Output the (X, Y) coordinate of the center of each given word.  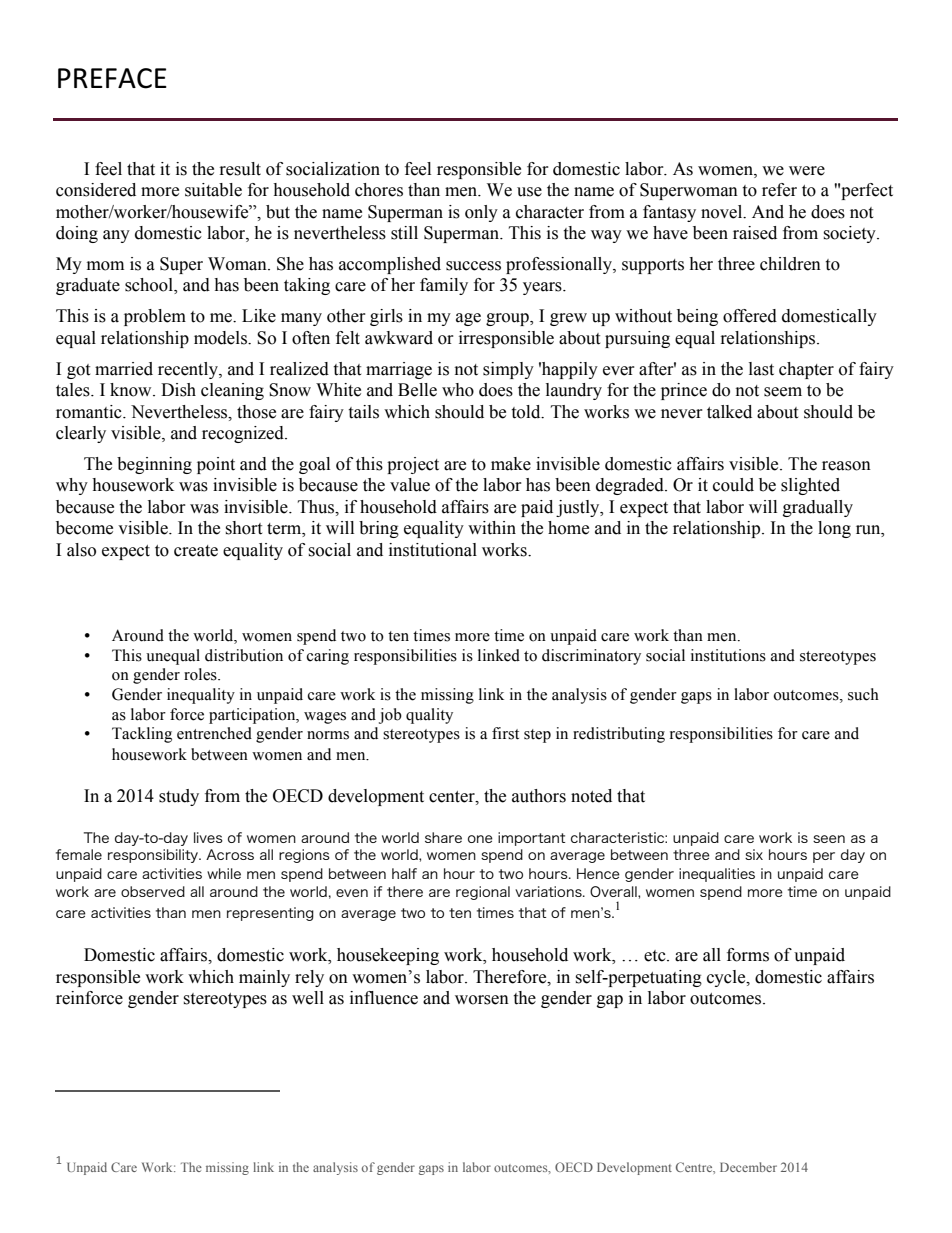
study (179, 797)
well (308, 998)
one (480, 839)
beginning (154, 465)
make (511, 464)
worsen (482, 1000)
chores (379, 190)
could (733, 485)
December (748, 1167)
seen (829, 839)
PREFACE (112, 78)
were (807, 171)
